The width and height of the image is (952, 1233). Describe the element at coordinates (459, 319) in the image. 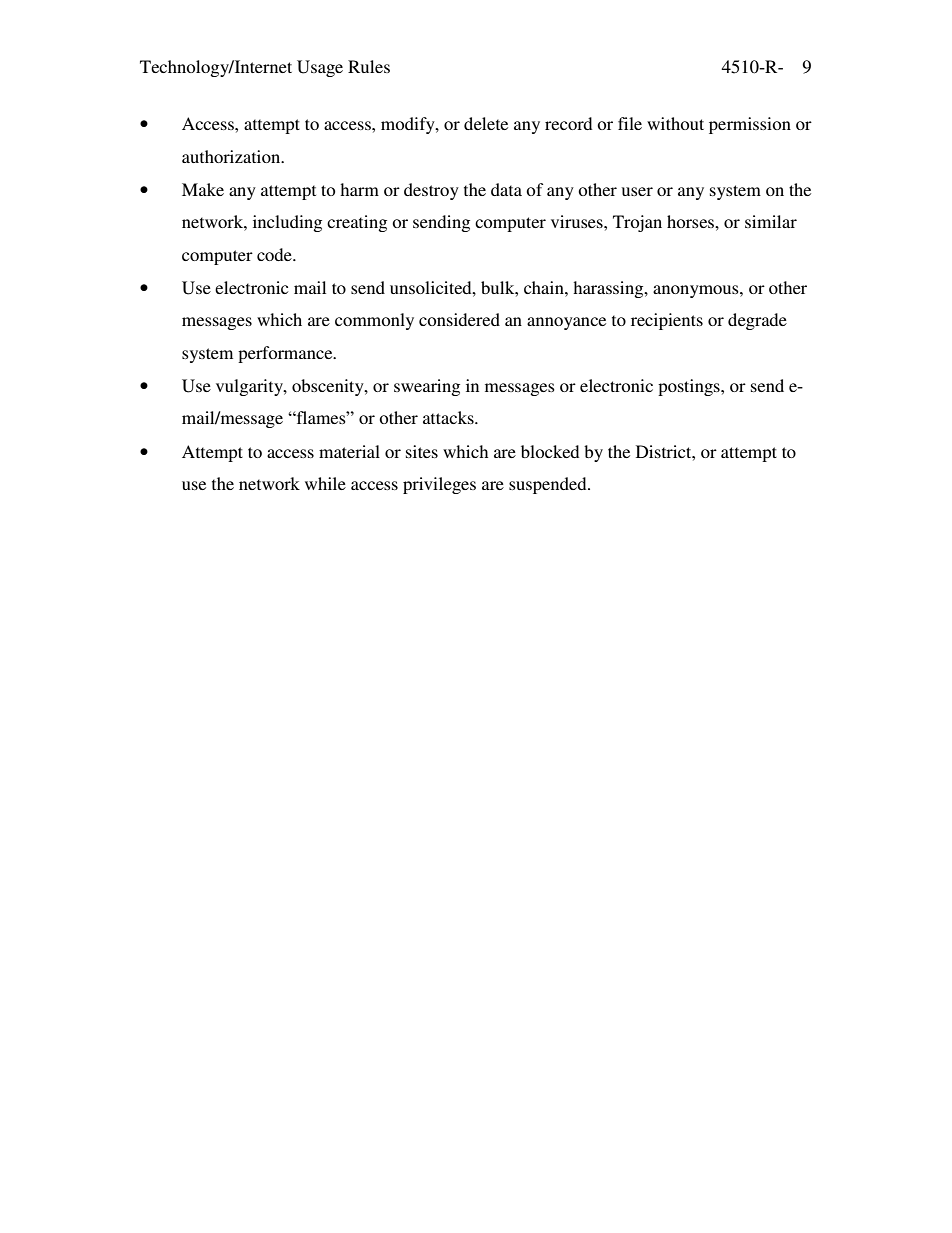

I see `considered` at that location.
